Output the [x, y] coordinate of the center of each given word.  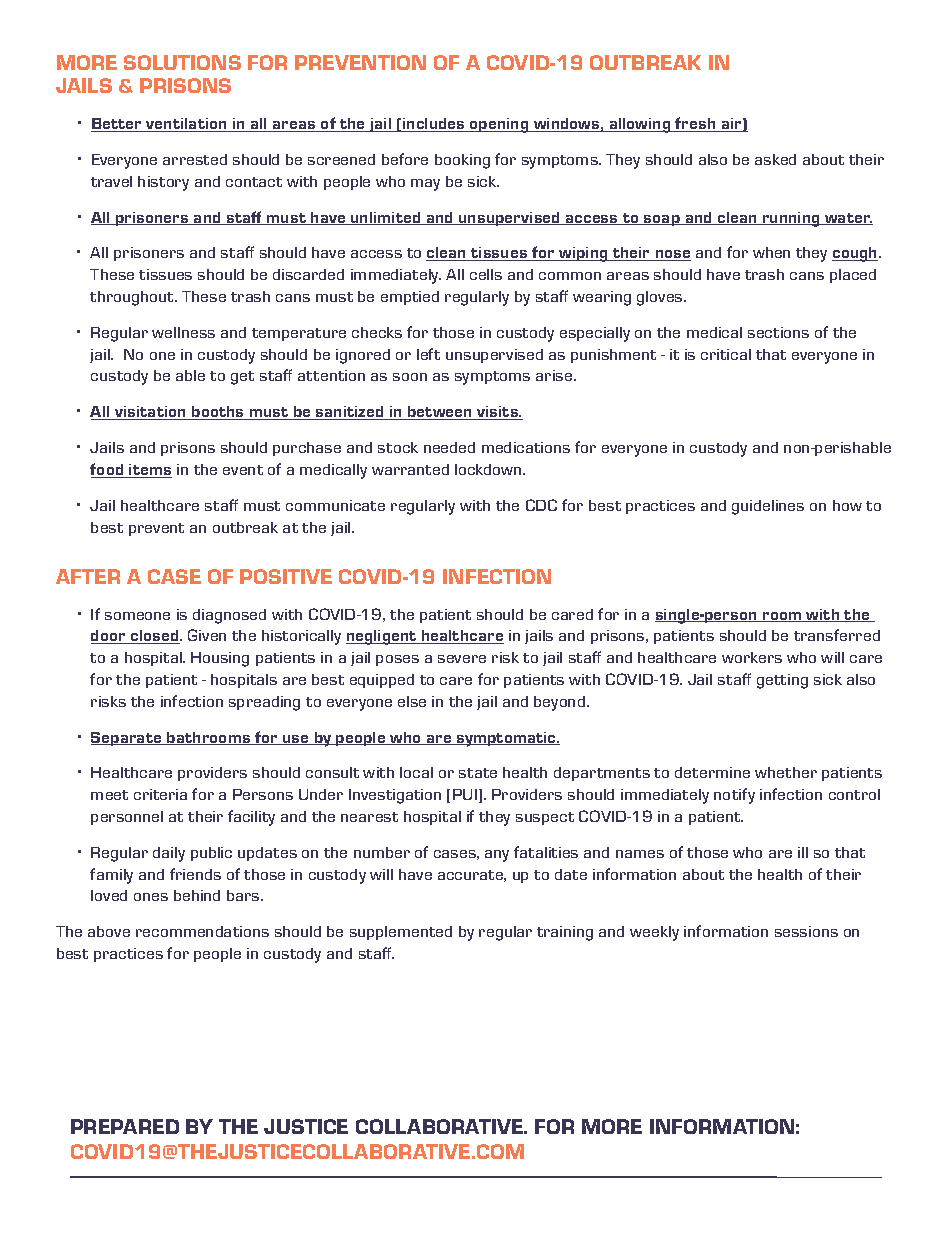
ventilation [186, 125]
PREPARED [125, 1126]
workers [752, 657]
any [497, 856]
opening [499, 125]
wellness [183, 332]
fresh [696, 124]
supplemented [401, 933]
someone [137, 616]
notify [734, 796]
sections [778, 332]
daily [169, 854]
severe [462, 659]
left [428, 354]
